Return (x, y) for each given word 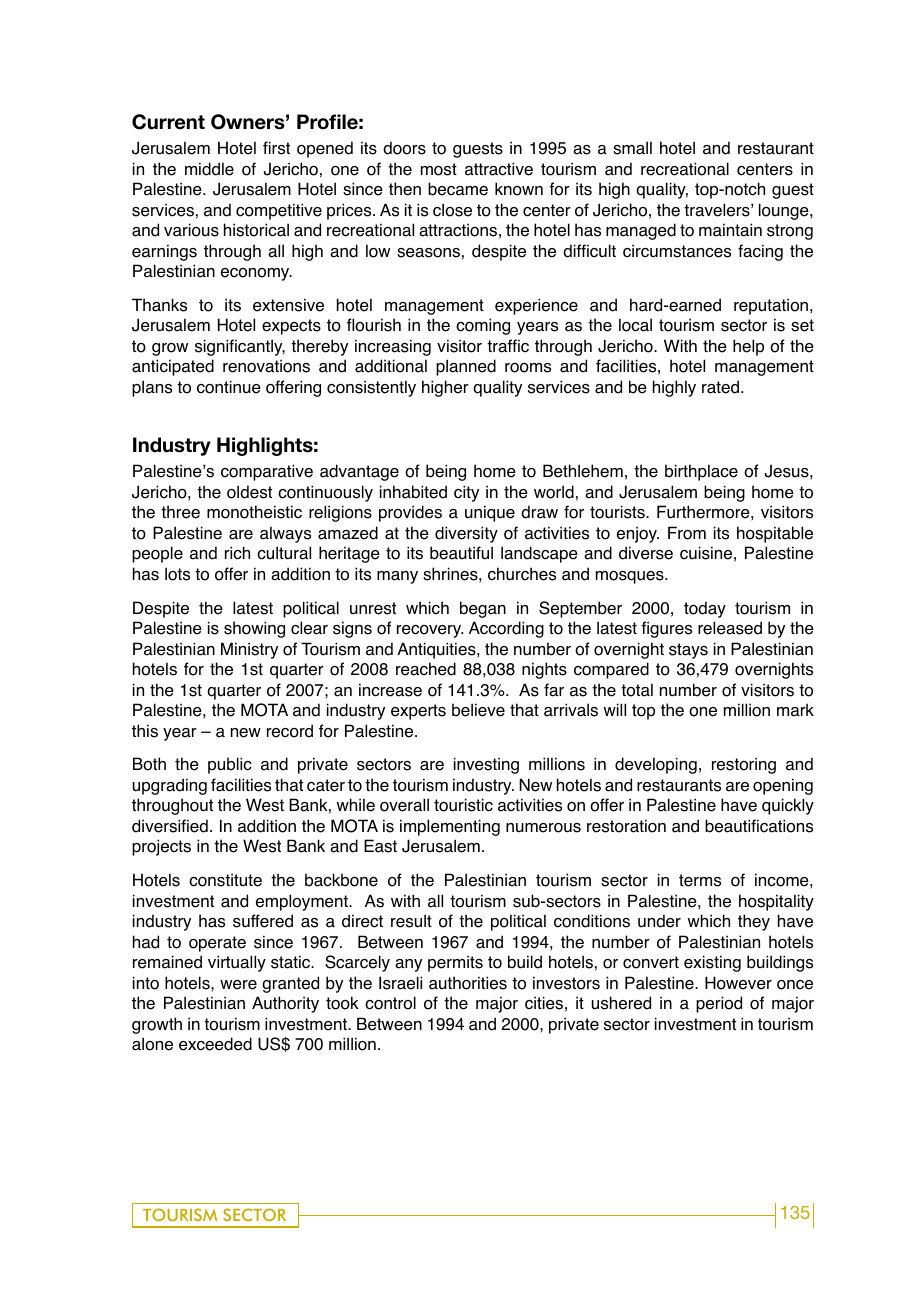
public (230, 765)
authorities (468, 983)
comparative (267, 472)
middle (209, 169)
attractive (499, 169)
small (632, 148)
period (719, 1004)
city (466, 493)
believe (478, 710)
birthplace (701, 472)
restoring (744, 765)
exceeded (215, 1044)
